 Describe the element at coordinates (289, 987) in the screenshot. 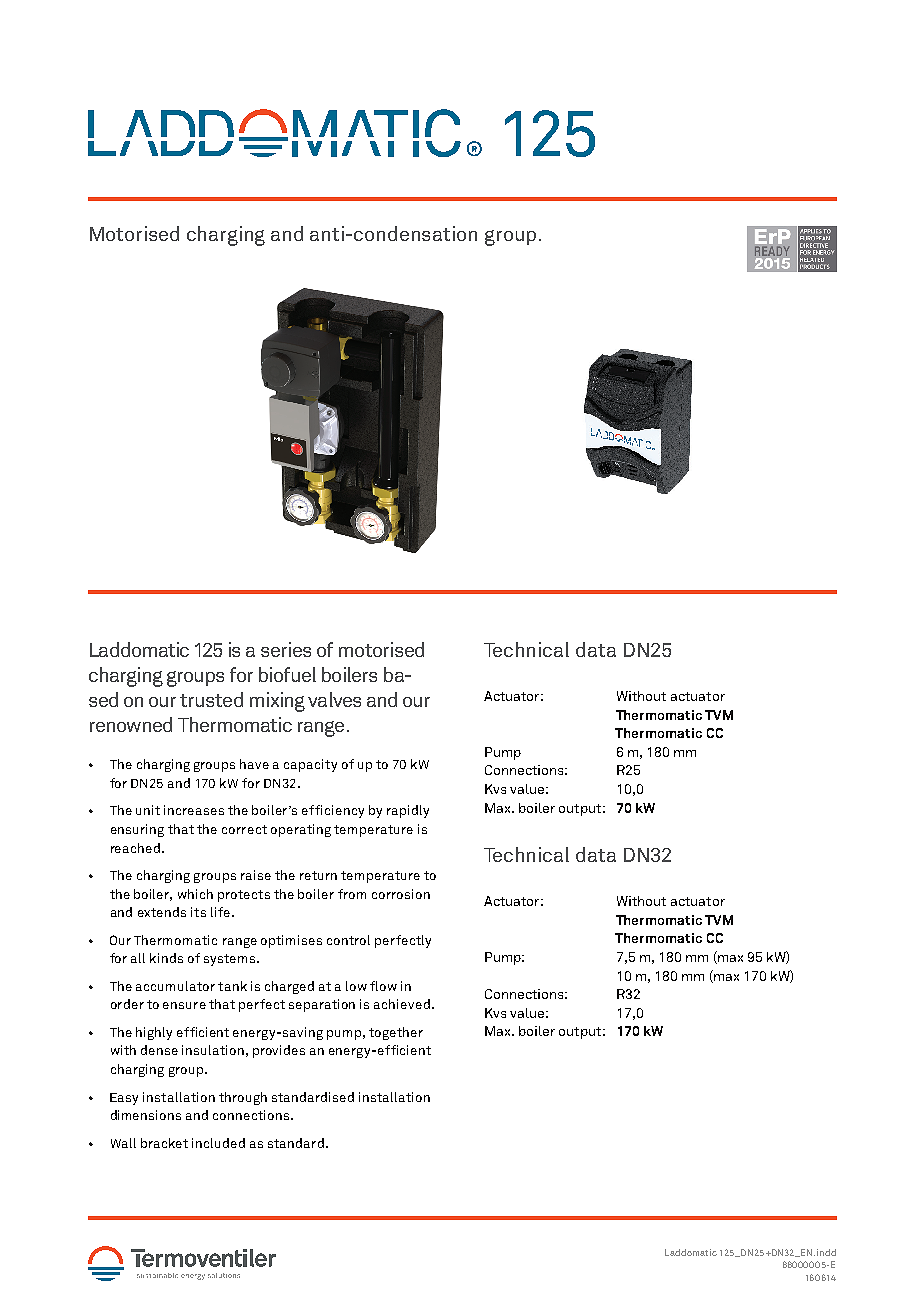

I see `charged` at that location.
